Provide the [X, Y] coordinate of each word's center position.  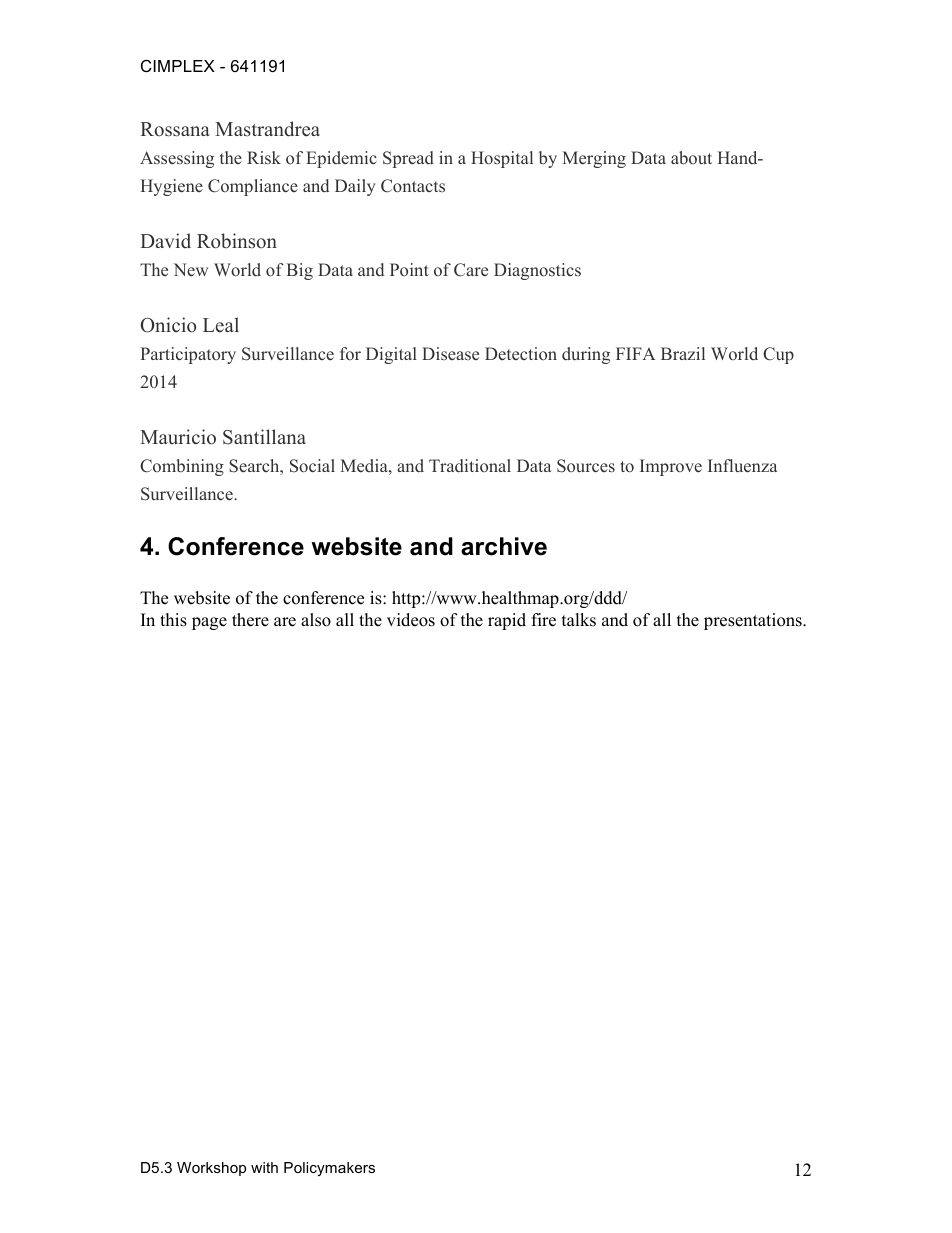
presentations [754, 621]
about [691, 158]
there [250, 620]
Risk [264, 157]
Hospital [502, 159]
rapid [507, 621]
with [264, 1167]
